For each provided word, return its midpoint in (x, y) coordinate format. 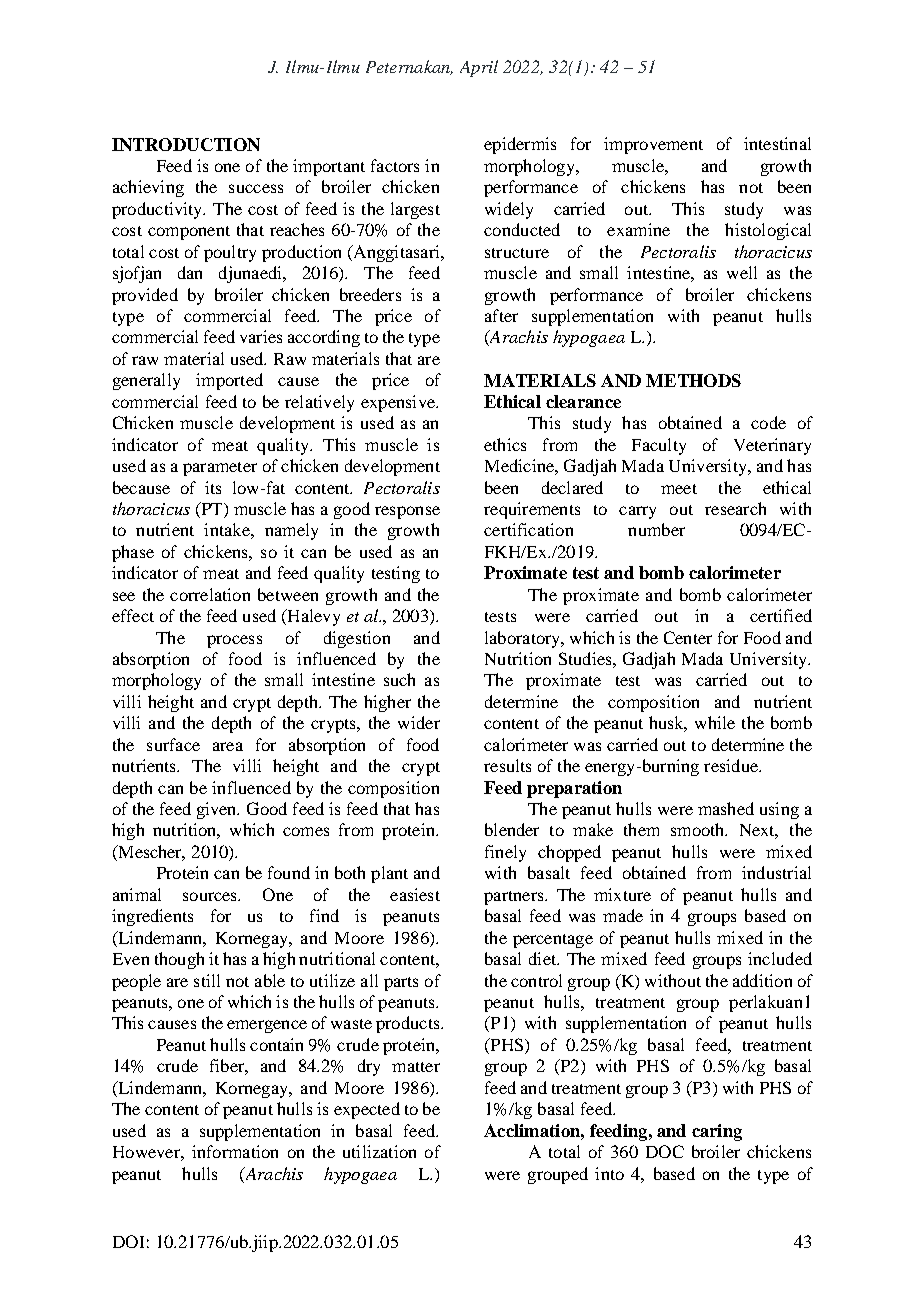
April (479, 68)
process (234, 641)
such (399, 679)
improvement (653, 145)
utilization (379, 1151)
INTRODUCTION (186, 144)
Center (688, 637)
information (235, 1151)
